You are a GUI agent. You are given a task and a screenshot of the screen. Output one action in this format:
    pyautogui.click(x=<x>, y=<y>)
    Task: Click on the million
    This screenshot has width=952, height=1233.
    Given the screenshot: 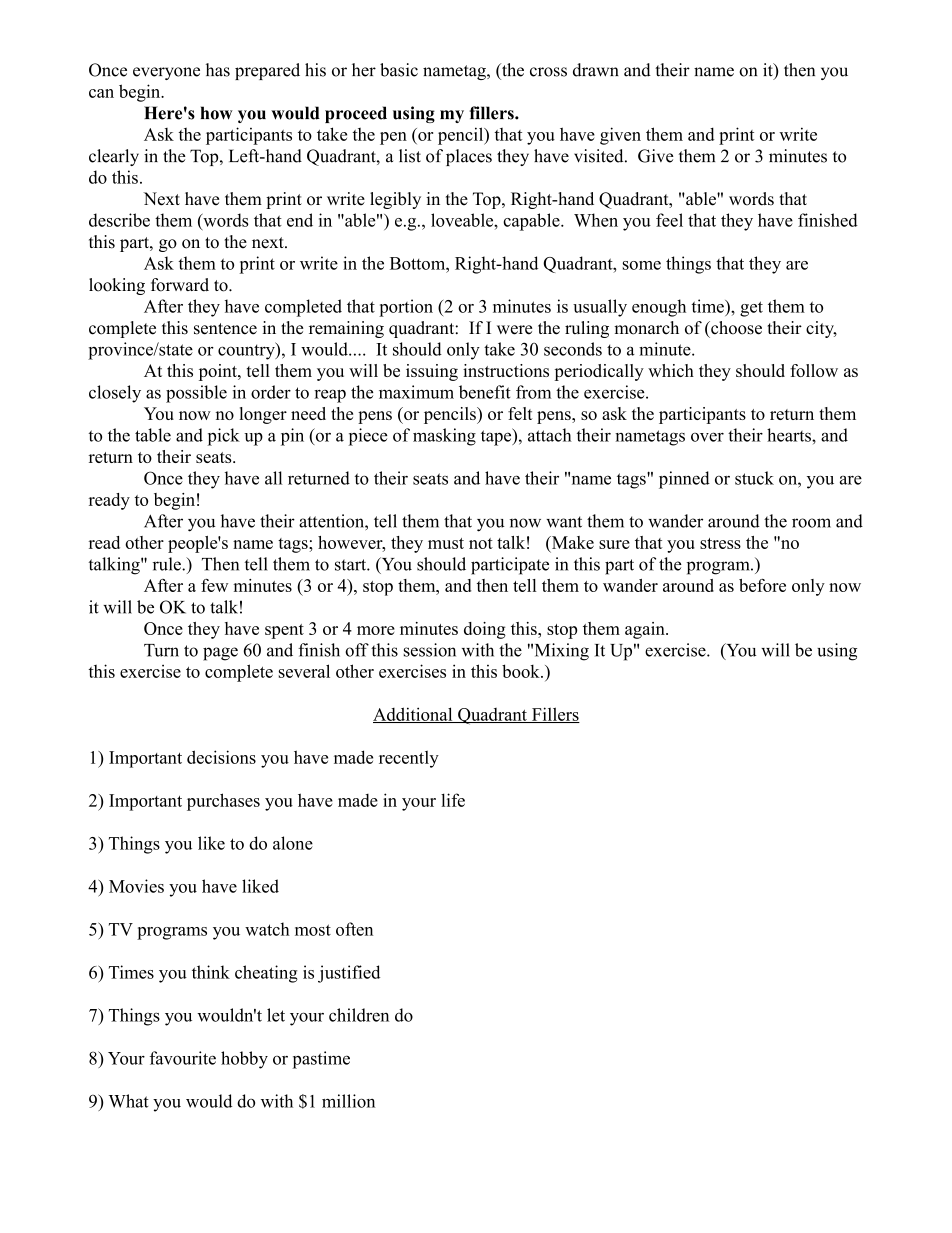 What is the action you would take?
    pyautogui.click(x=348, y=1101)
